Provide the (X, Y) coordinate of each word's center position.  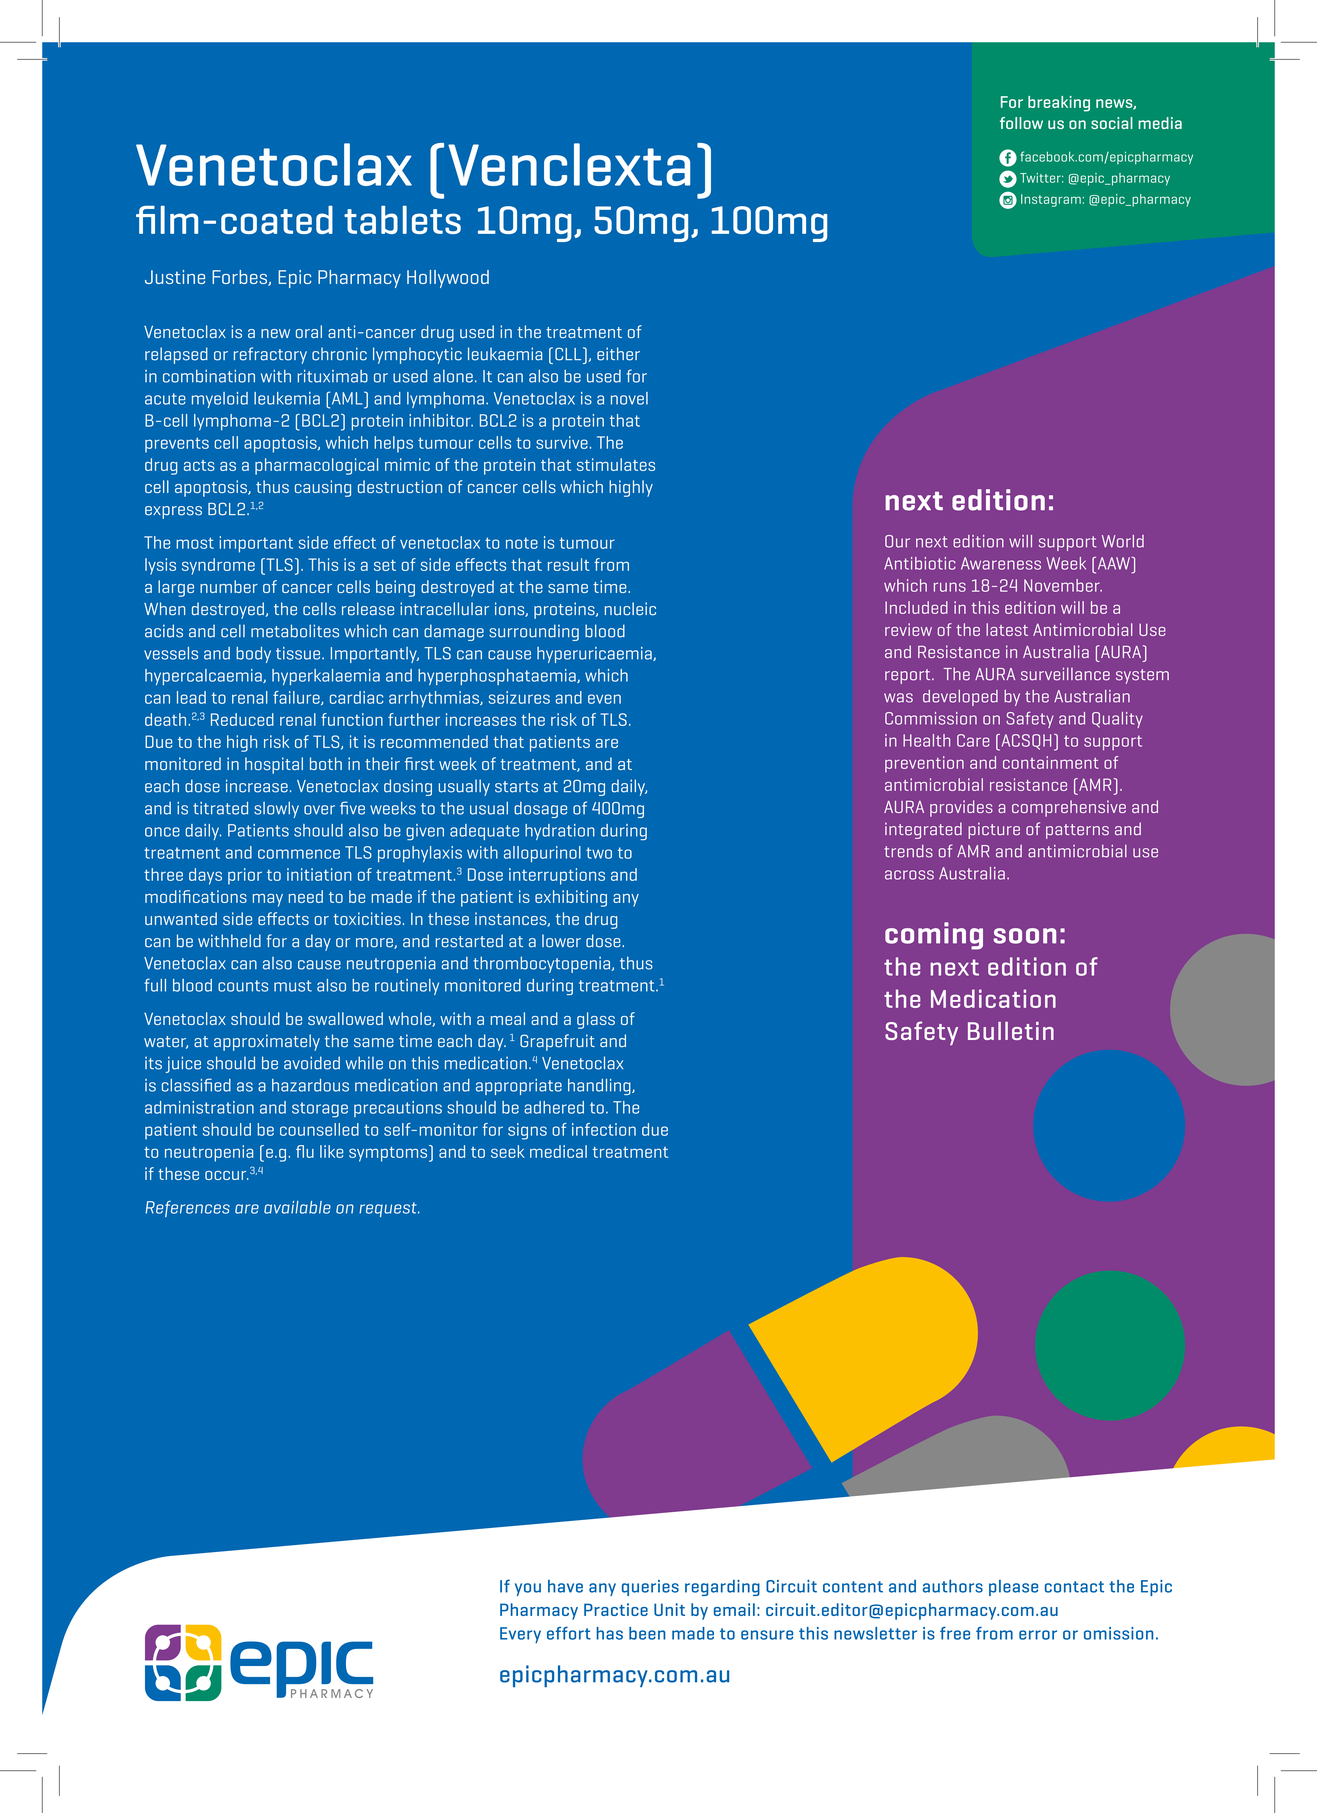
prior (245, 876)
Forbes (240, 278)
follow (1021, 123)
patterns (1077, 831)
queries (650, 1588)
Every (520, 1635)
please (1013, 1588)
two (599, 853)
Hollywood (448, 279)
